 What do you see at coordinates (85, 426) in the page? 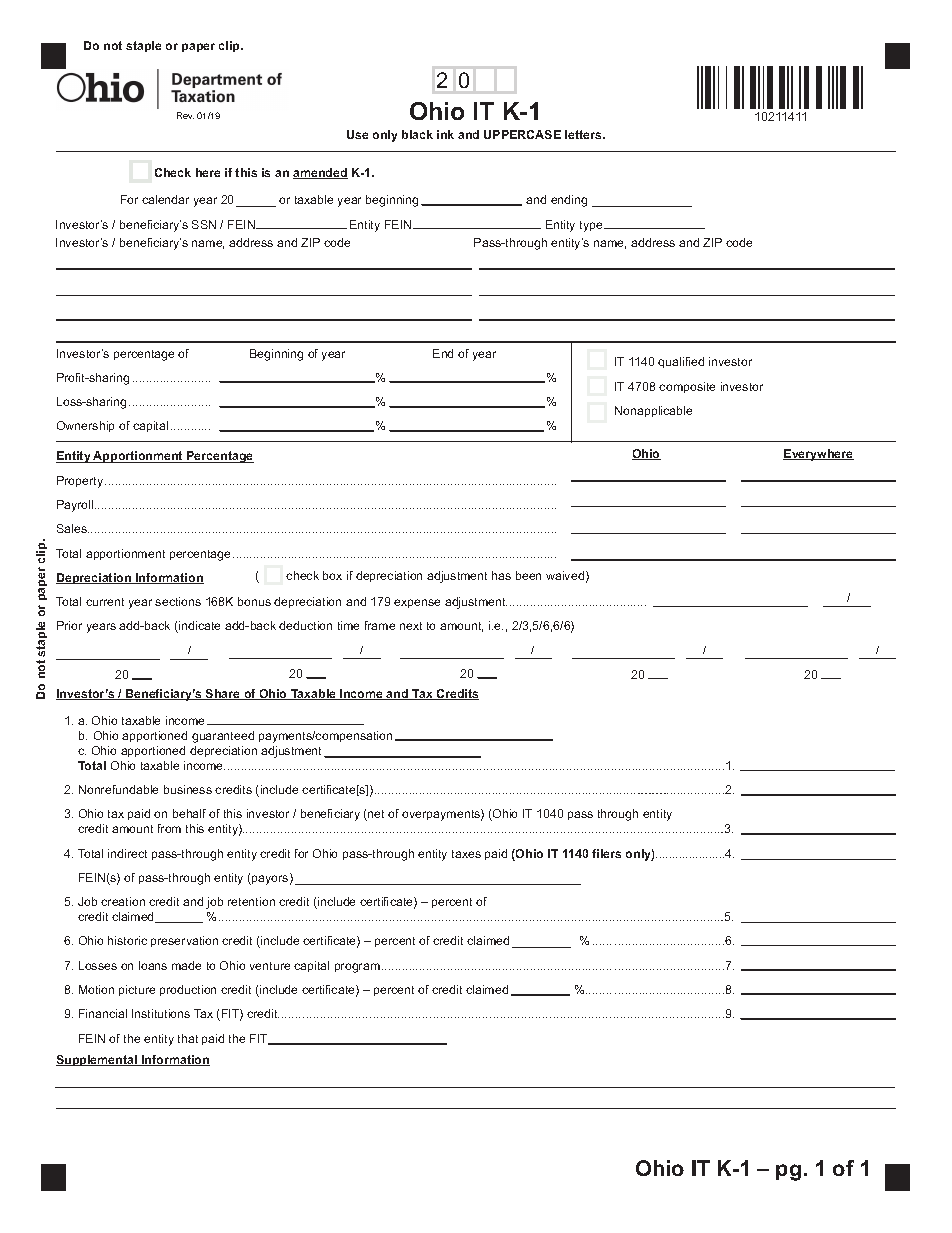
I see `Ownership` at bounding box center [85, 426].
